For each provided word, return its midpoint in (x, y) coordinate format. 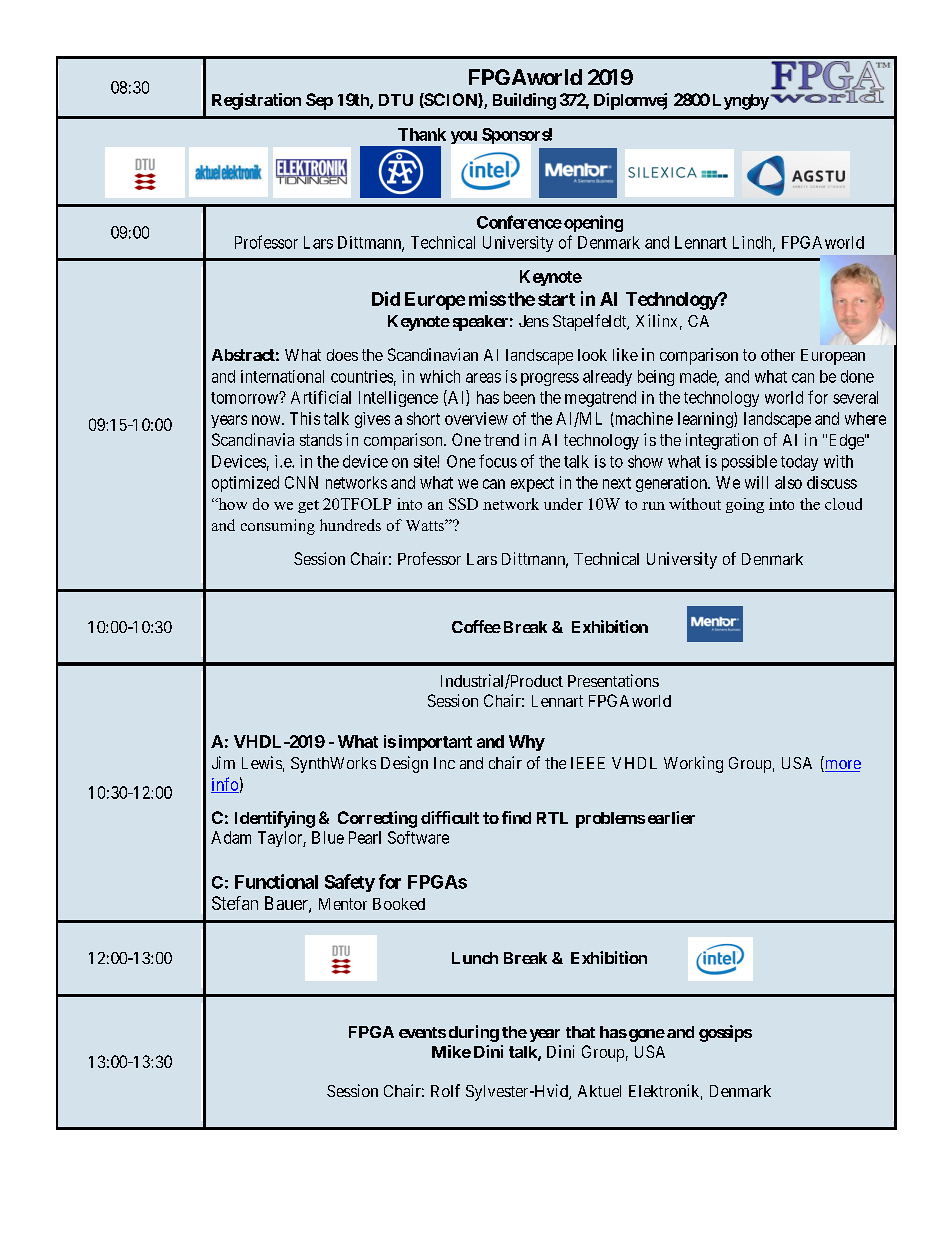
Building (524, 101)
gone (645, 1035)
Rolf (445, 1090)
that (580, 1032)
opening (593, 223)
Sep (319, 101)
